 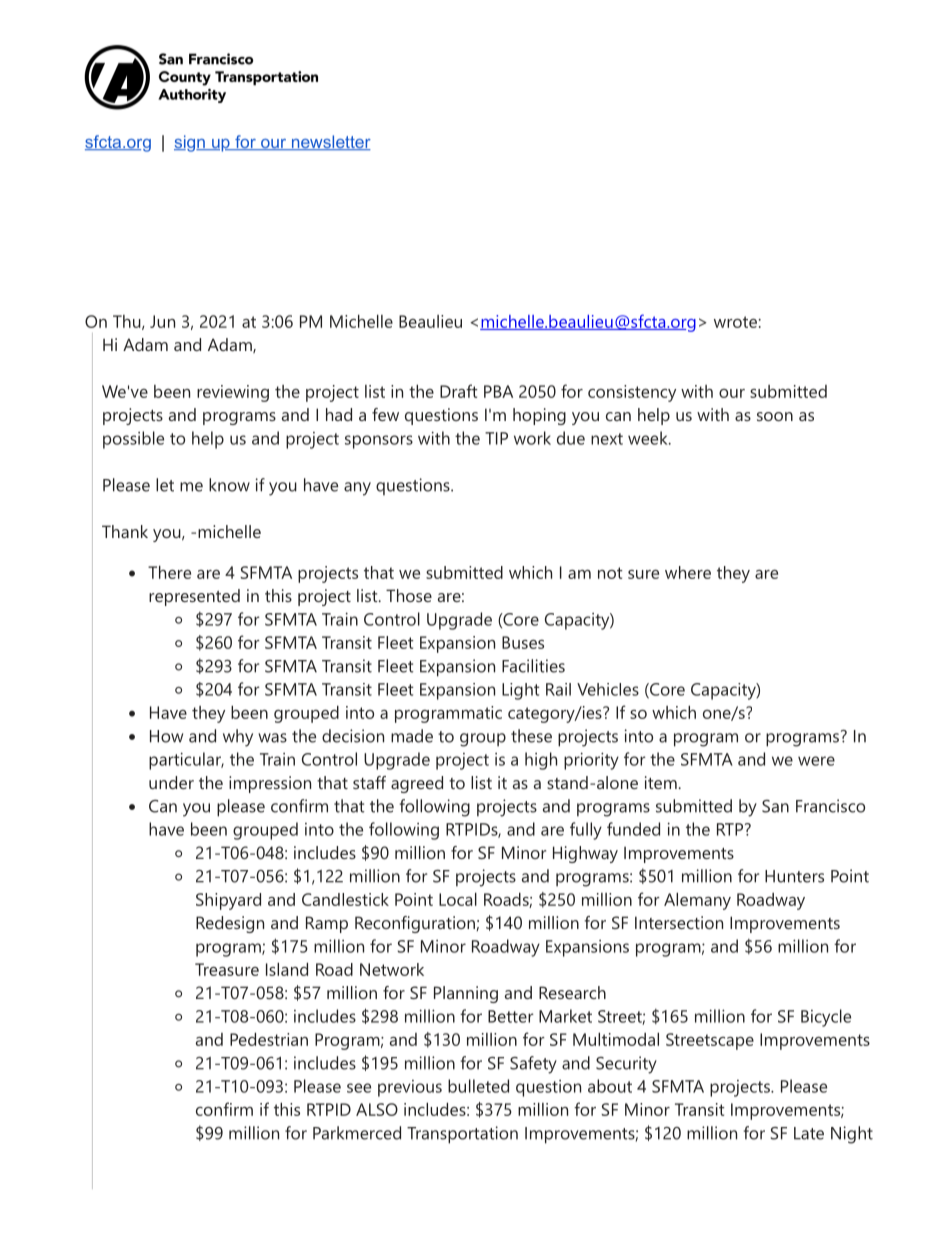 What do you see at coordinates (330, 142) in the screenshot?
I see `newsletter` at bounding box center [330, 142].
